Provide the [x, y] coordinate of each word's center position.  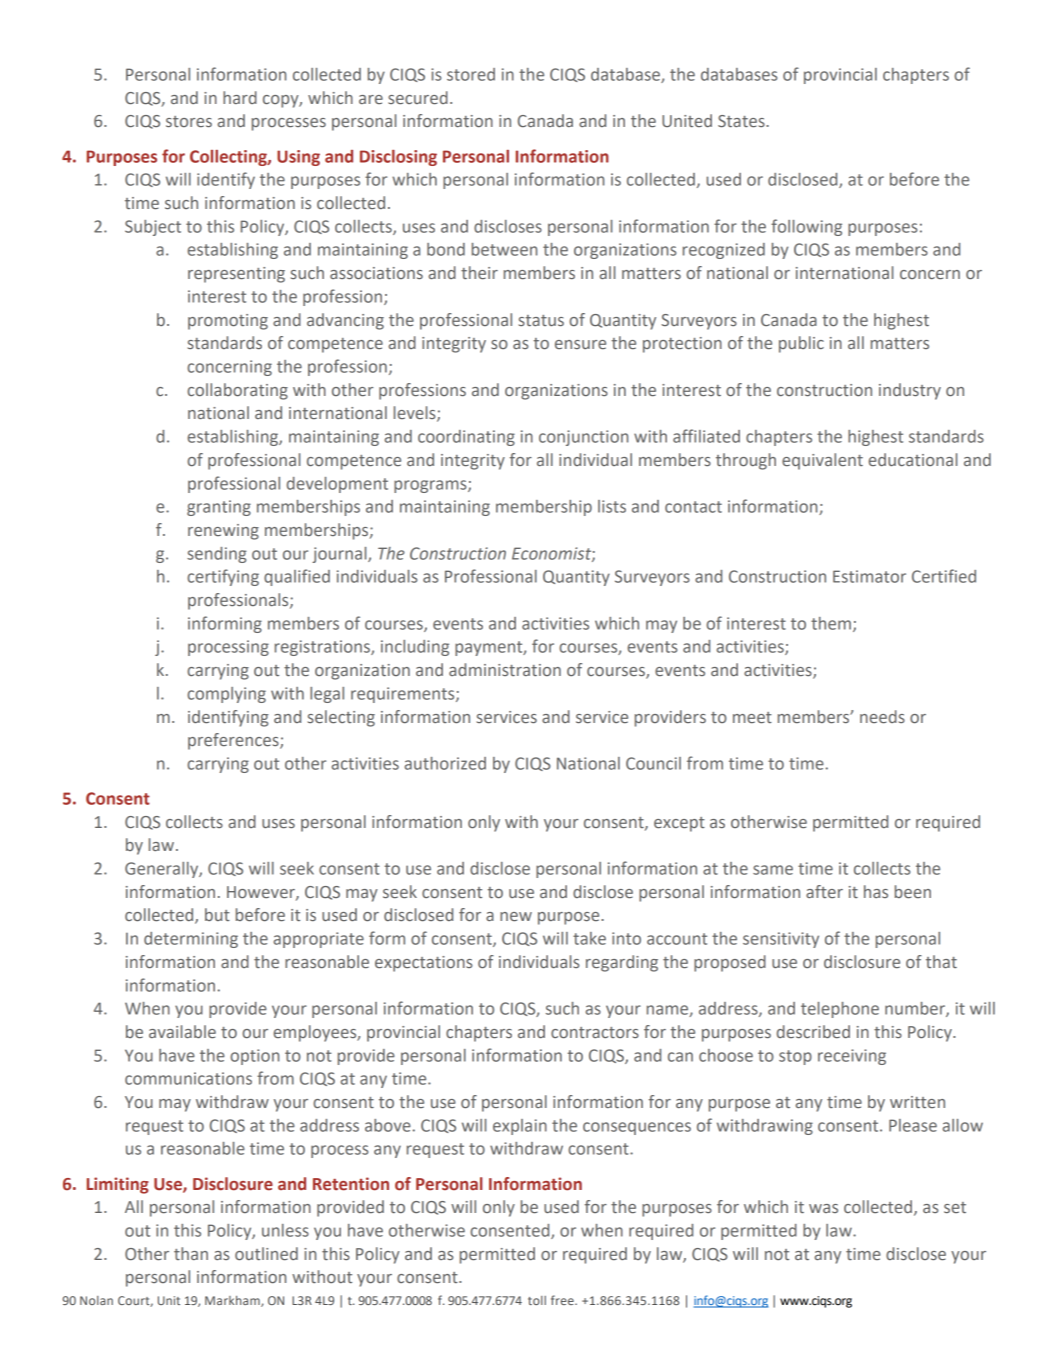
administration [505, 669]
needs [882, 716]
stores [189, 121]
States [742, 121]
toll [537, 1300]
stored [471, 74]
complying [226, 695]
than [191, 1253]
